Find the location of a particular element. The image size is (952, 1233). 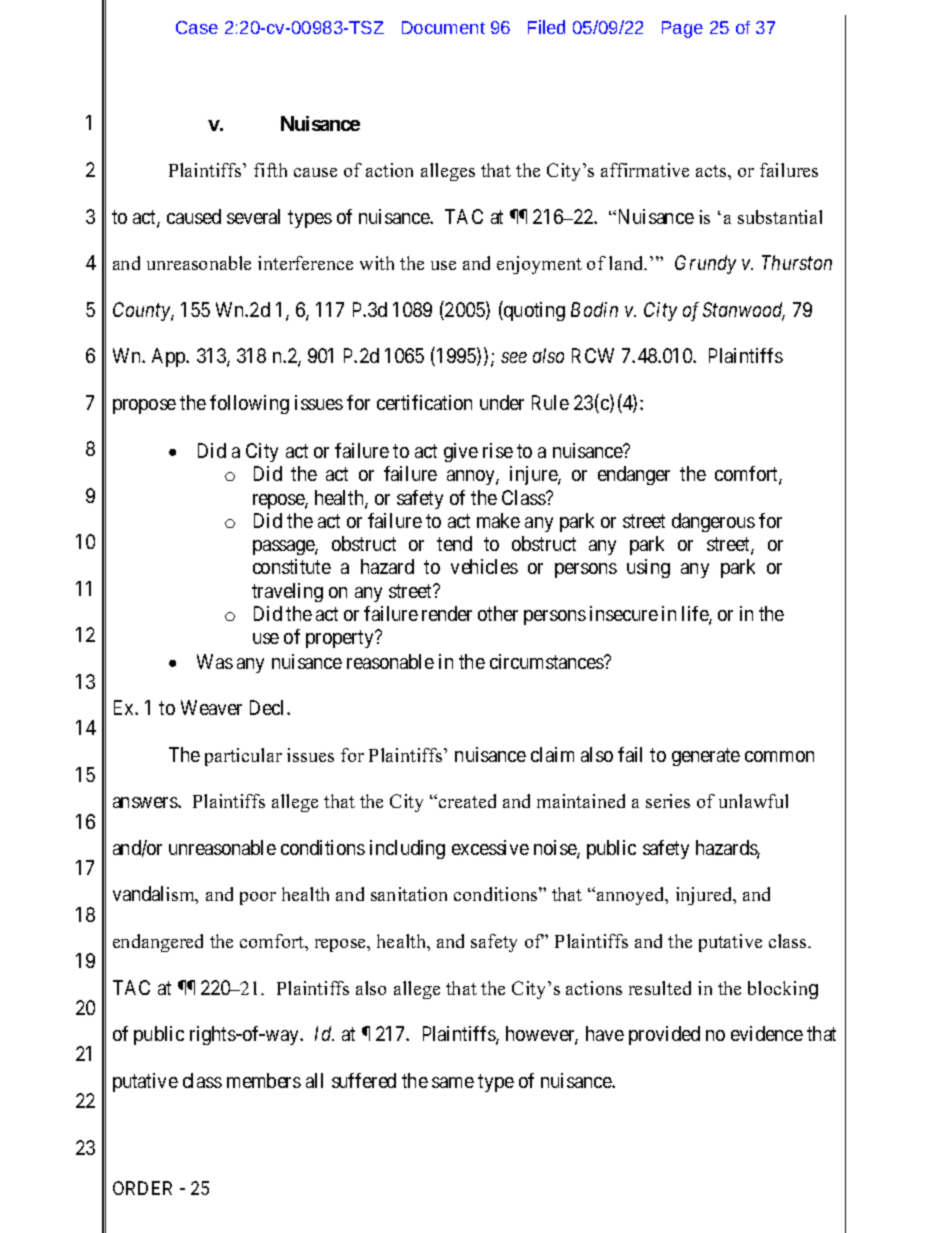

ORDER is located at coordinates (142, 1188).
